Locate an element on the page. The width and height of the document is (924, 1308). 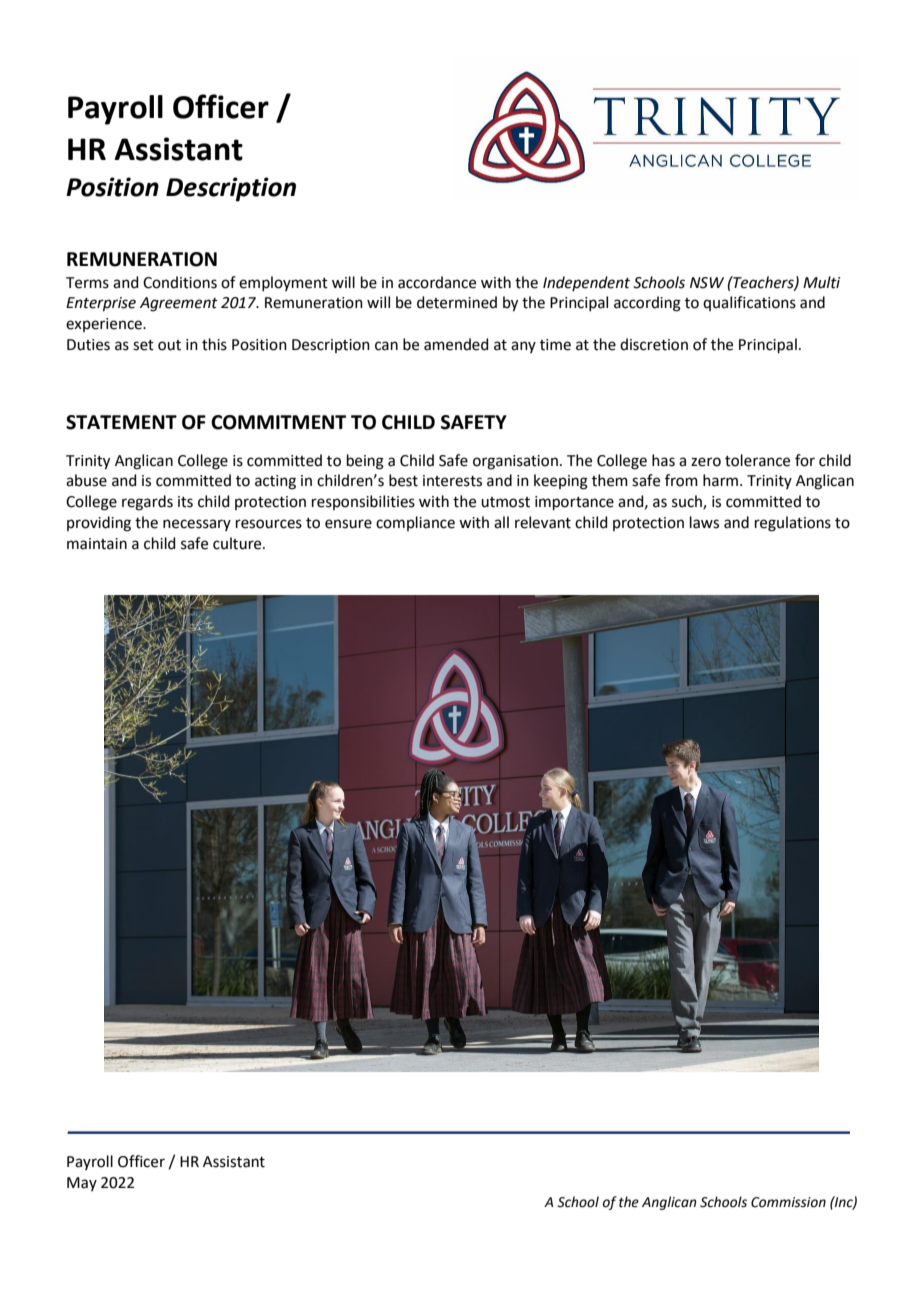
Commission is located at coordinates (788, 1202).
